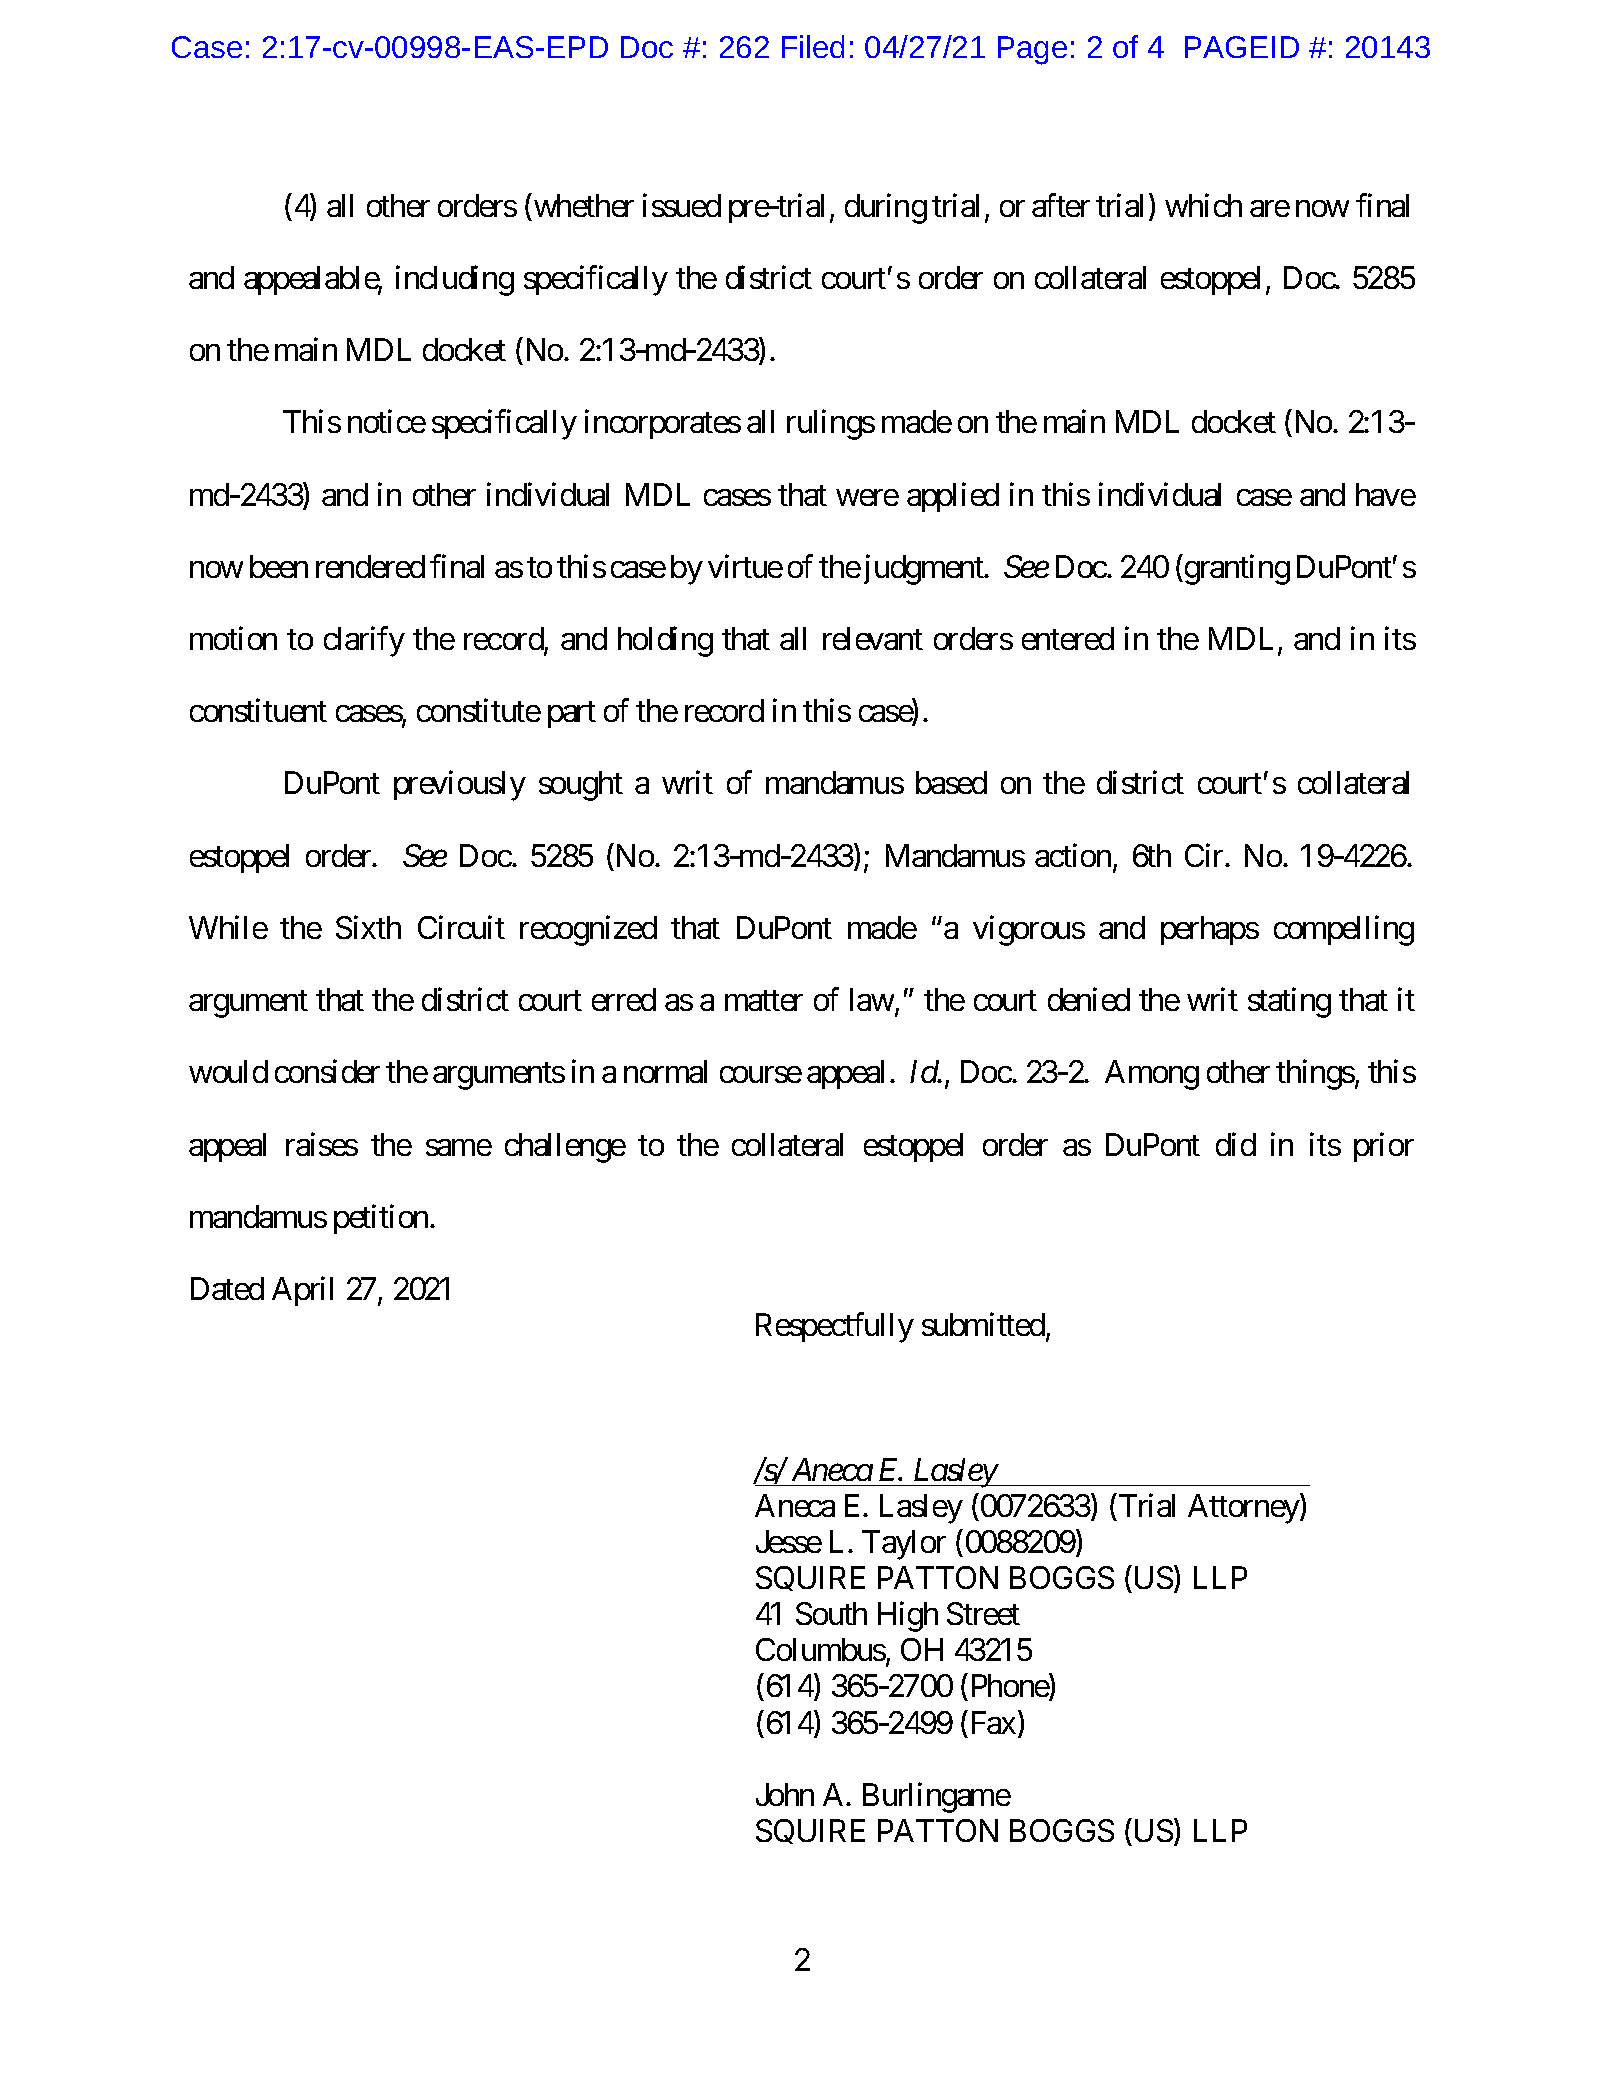 The width and height of the document is (1602, 2073). I want to click on Attorney, so click(1244, 1509).
